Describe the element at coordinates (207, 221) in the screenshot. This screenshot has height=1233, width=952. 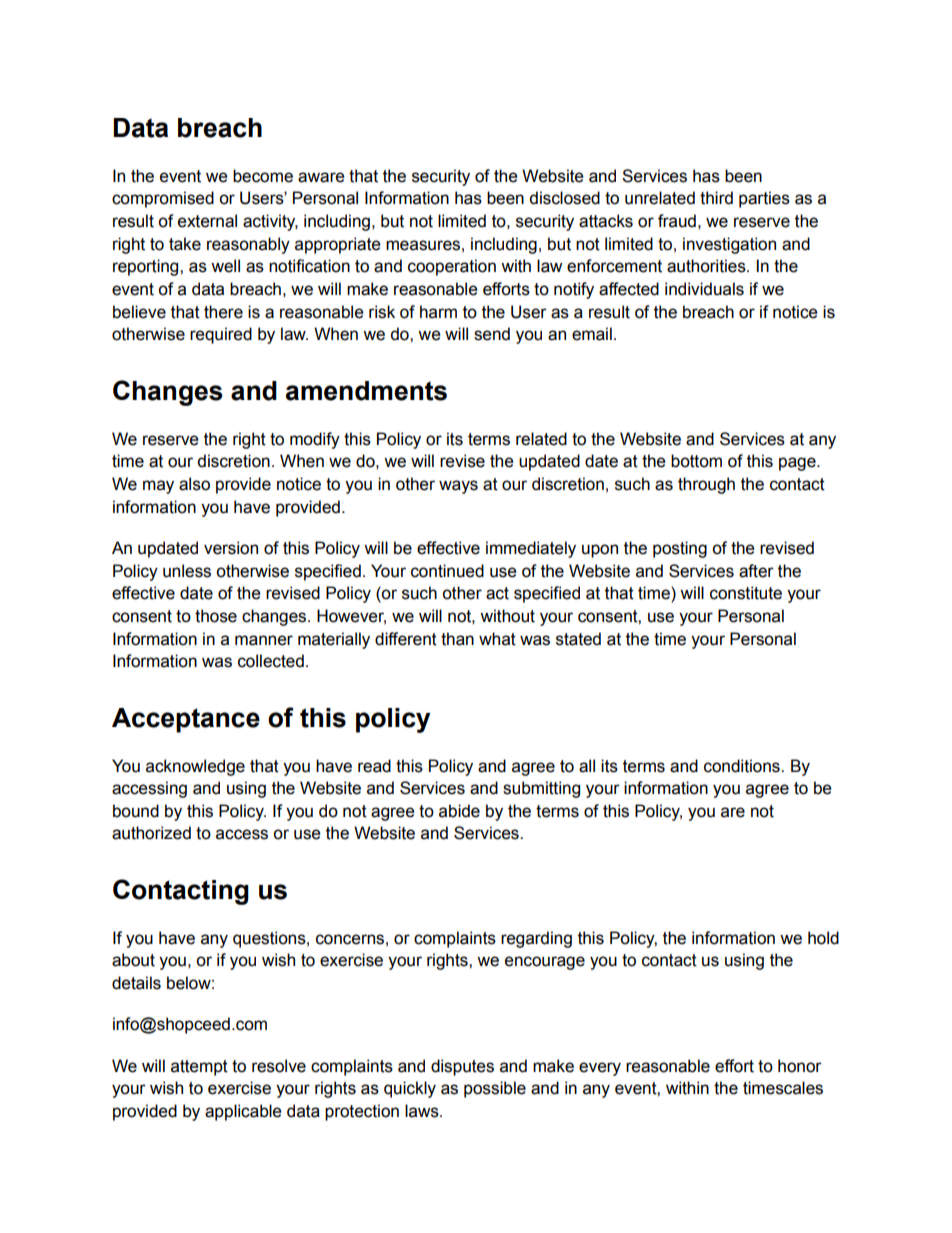
I see `external` at that location.
